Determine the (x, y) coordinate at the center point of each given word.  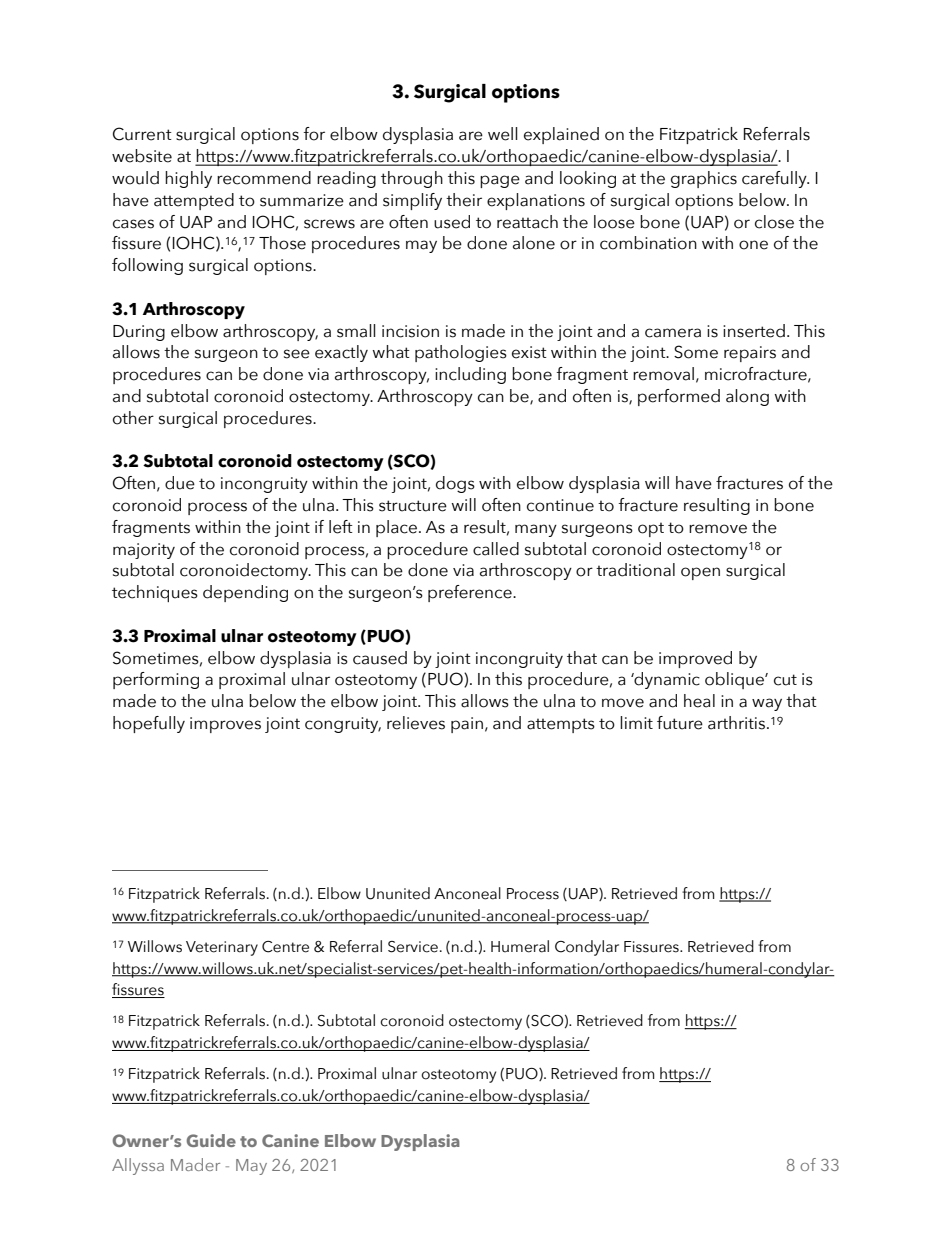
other (133, 418)
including (470, 375)
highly (188, 179)
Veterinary (222, 948)
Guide (211, 1140)
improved (695, 659)
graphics (704, 179)
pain (467, 725)
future (680, 723)
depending (245, 593)
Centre (285, 947)
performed (679, 397)
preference (471, 593)
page (500, 181)
